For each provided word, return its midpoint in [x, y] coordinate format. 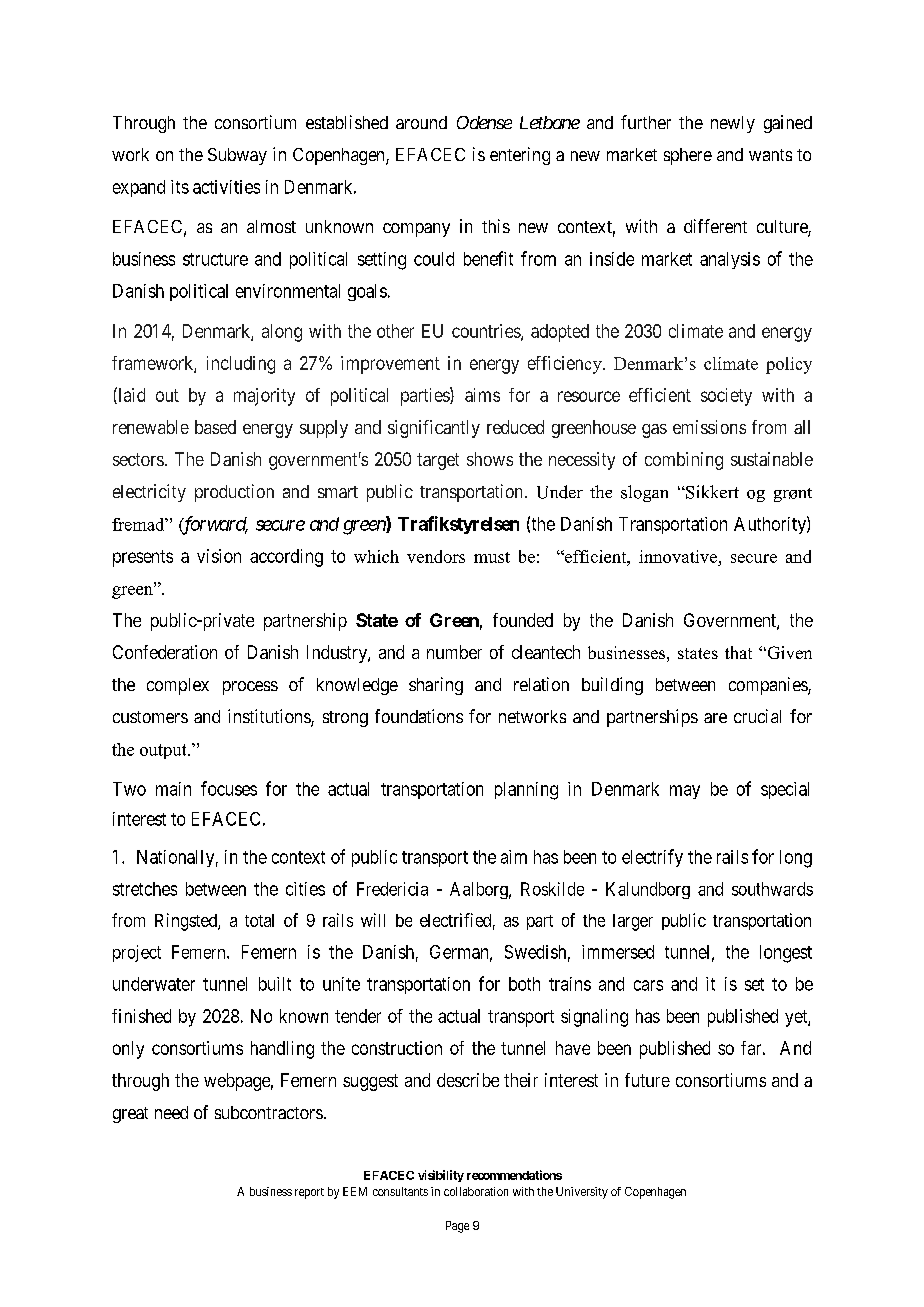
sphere [688, 156]
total [259, 920]
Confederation [165, 652]
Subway [237, 156]
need [171, 1112]
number [454, 652]
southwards [772, 889]
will [373, 920]
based [215, 427]
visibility [441, 1176]
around [421, 122]
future [647, 1080]
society [726, 397]
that [738, 652]
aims [482, 395]
